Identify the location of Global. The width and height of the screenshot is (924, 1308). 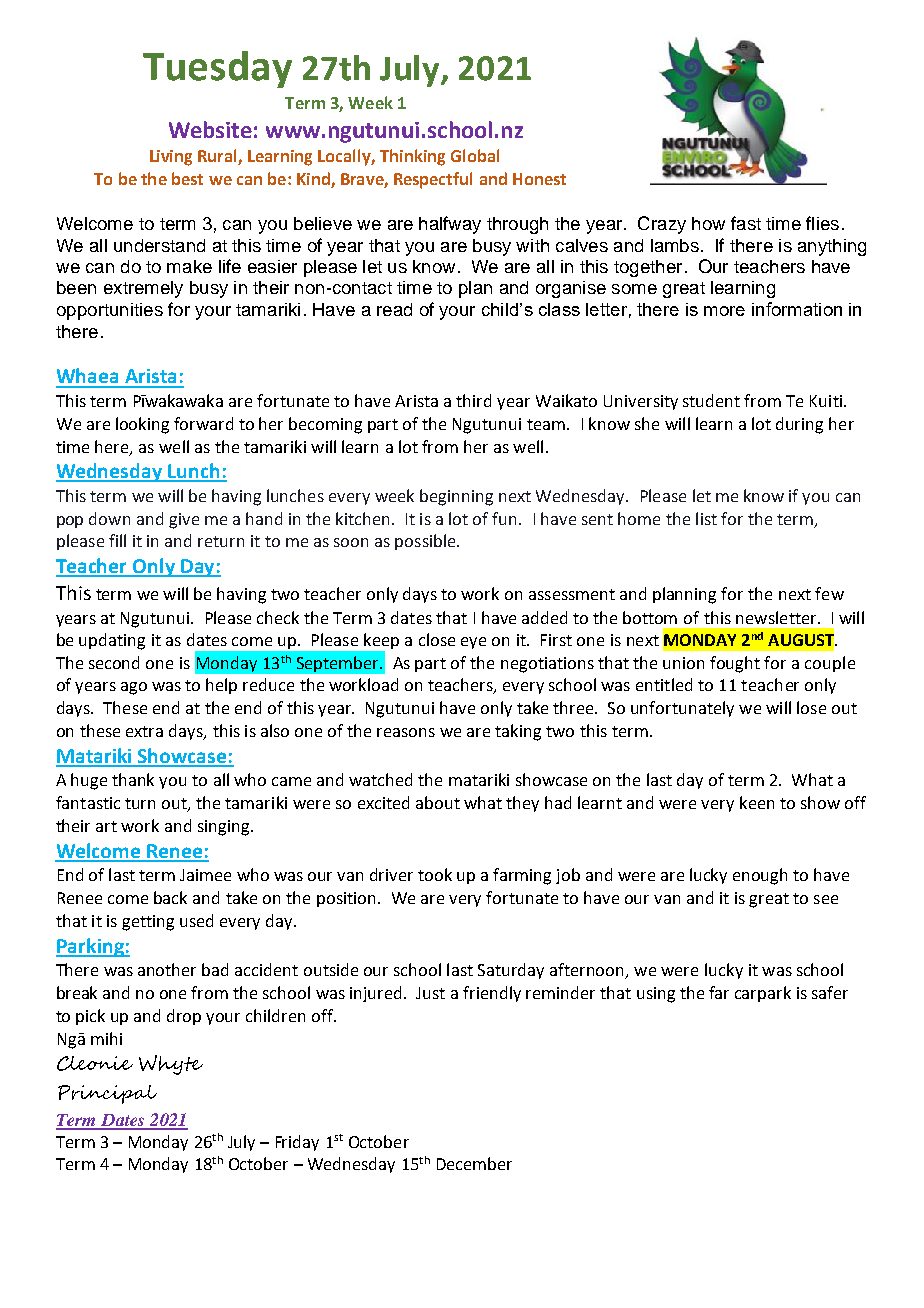
(475, 155).
